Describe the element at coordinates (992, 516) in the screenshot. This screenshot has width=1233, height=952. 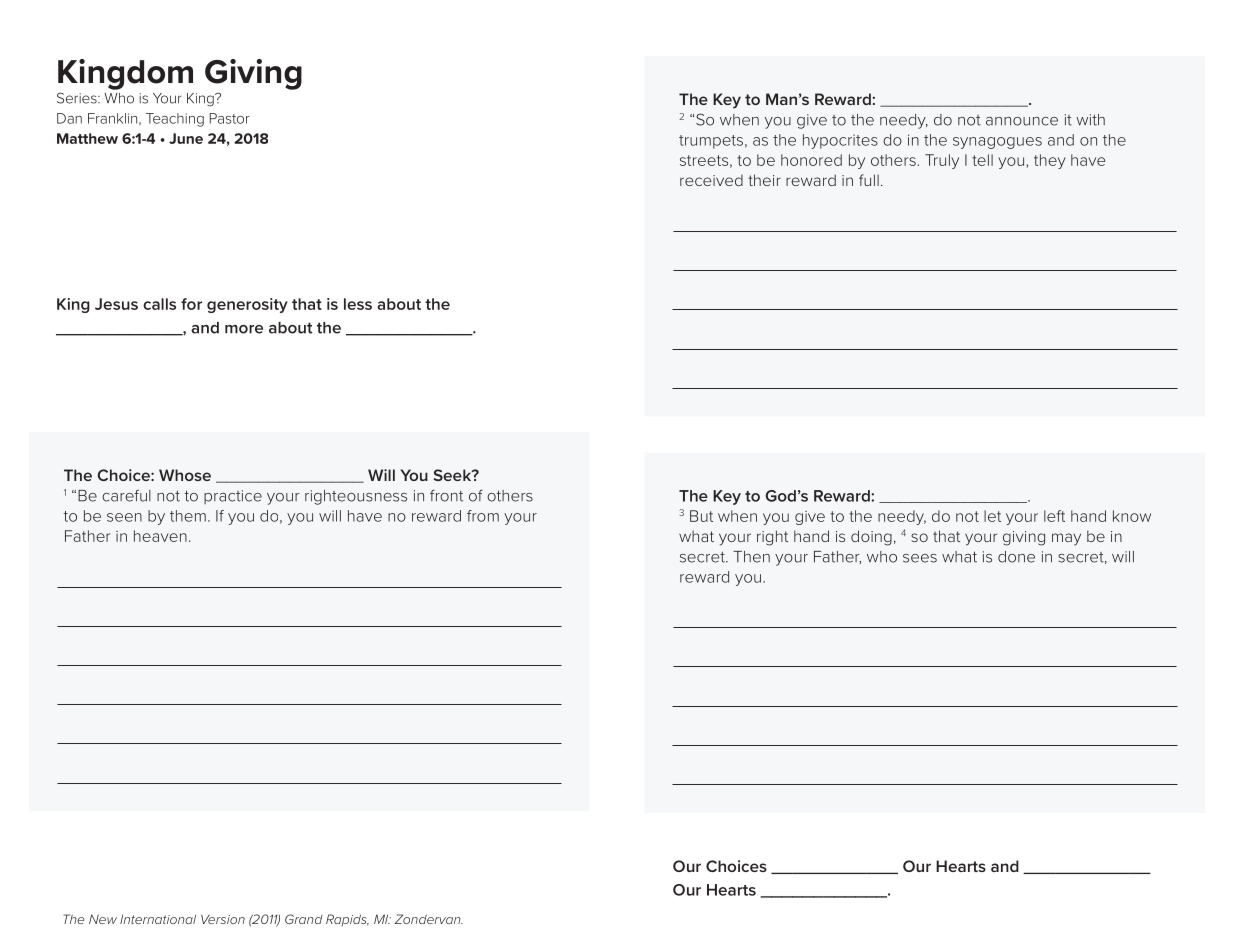
I see `let` at that location.
